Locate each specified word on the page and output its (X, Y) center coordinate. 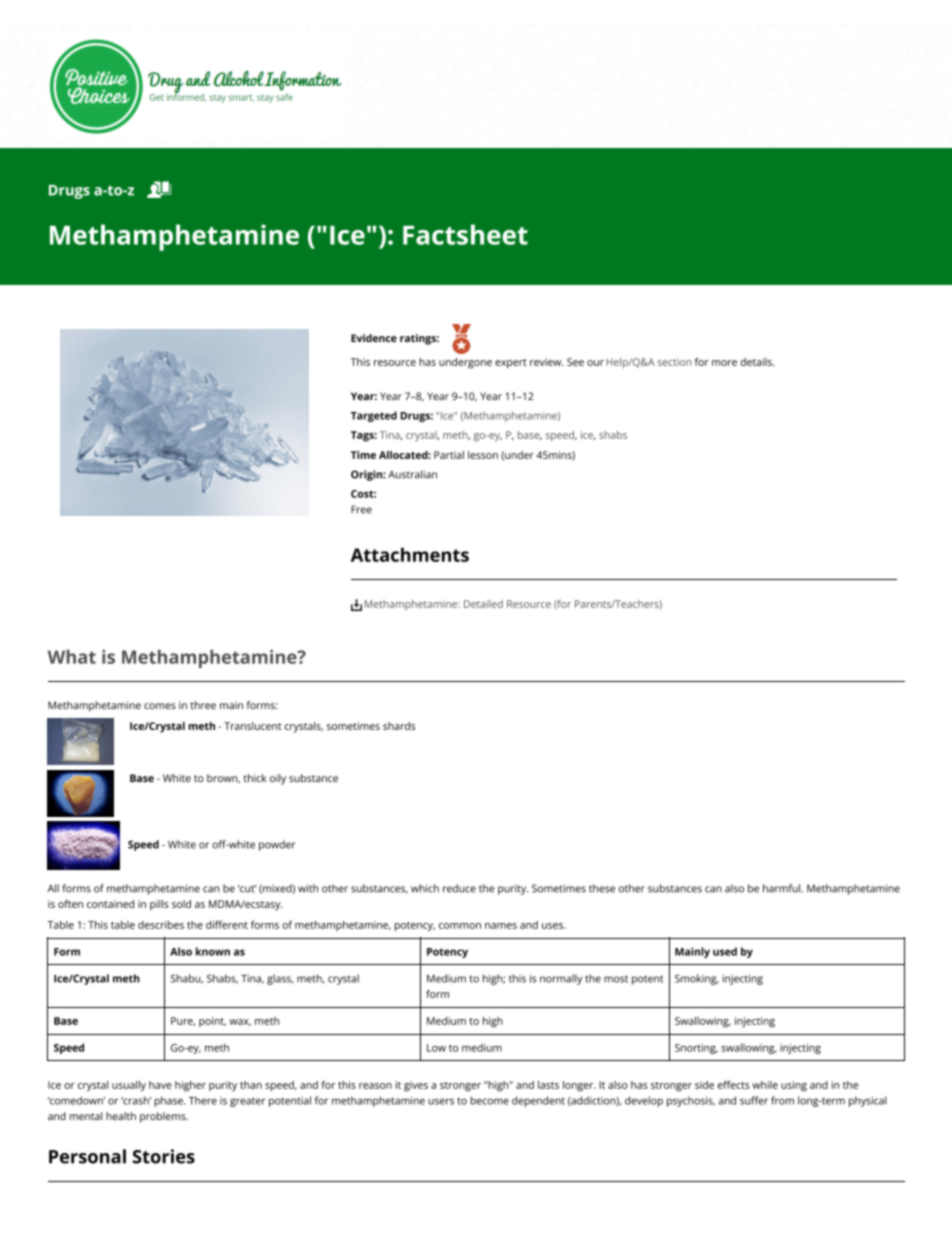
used (725, 951)
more (724, 363)
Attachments (410, 554)
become (489, 1100)
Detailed (483, 604)
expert (511, 364)
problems (164, 1117)
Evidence (374, 338)
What (72, 657)
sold (181, 904)
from (782, 1100)
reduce (459, 888)
